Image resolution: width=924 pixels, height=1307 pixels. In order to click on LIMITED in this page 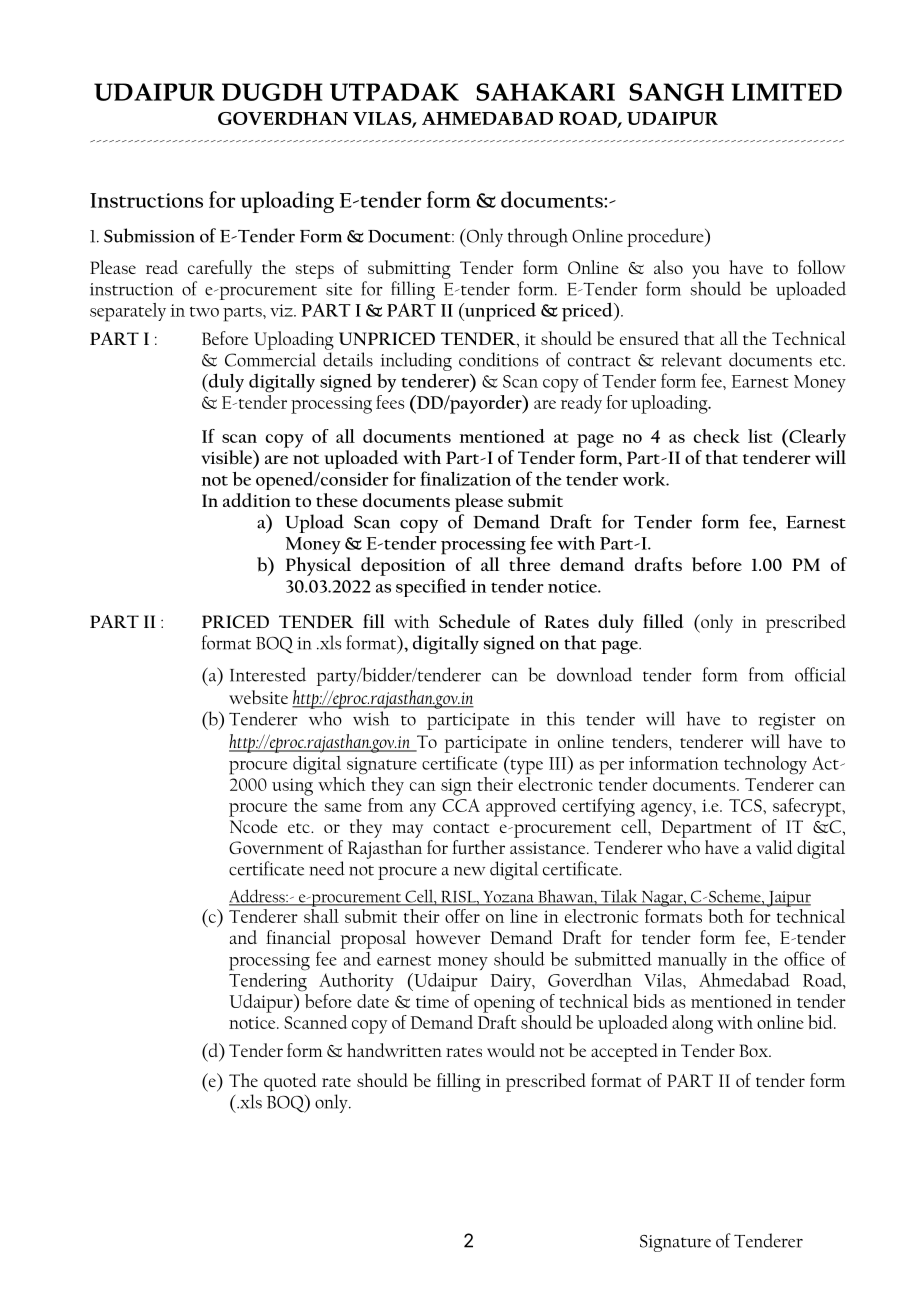, I will do `click(786, 92)`.
